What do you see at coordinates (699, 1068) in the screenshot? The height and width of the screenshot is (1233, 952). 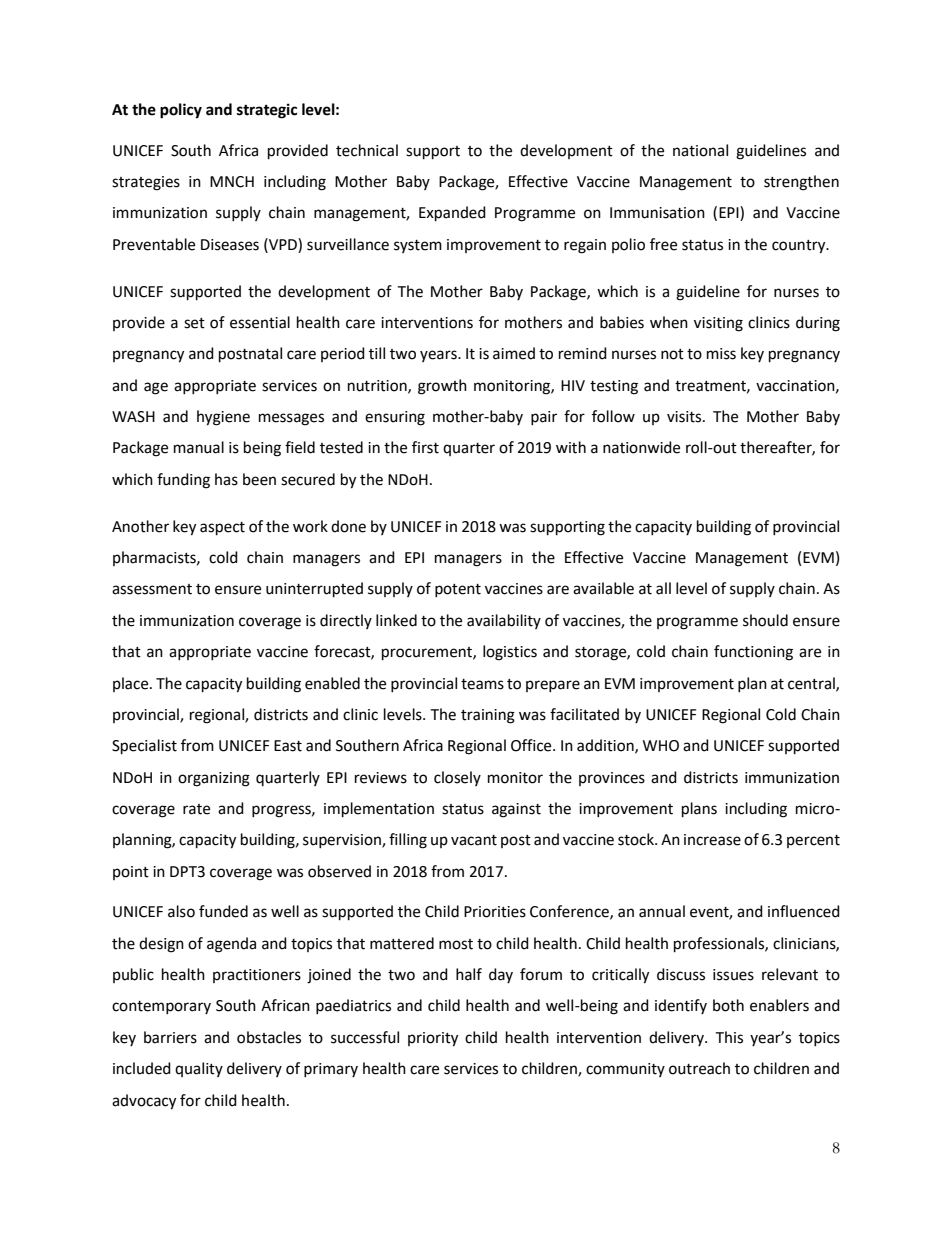 I see `outreach` at bounding box center [699, 1068].
